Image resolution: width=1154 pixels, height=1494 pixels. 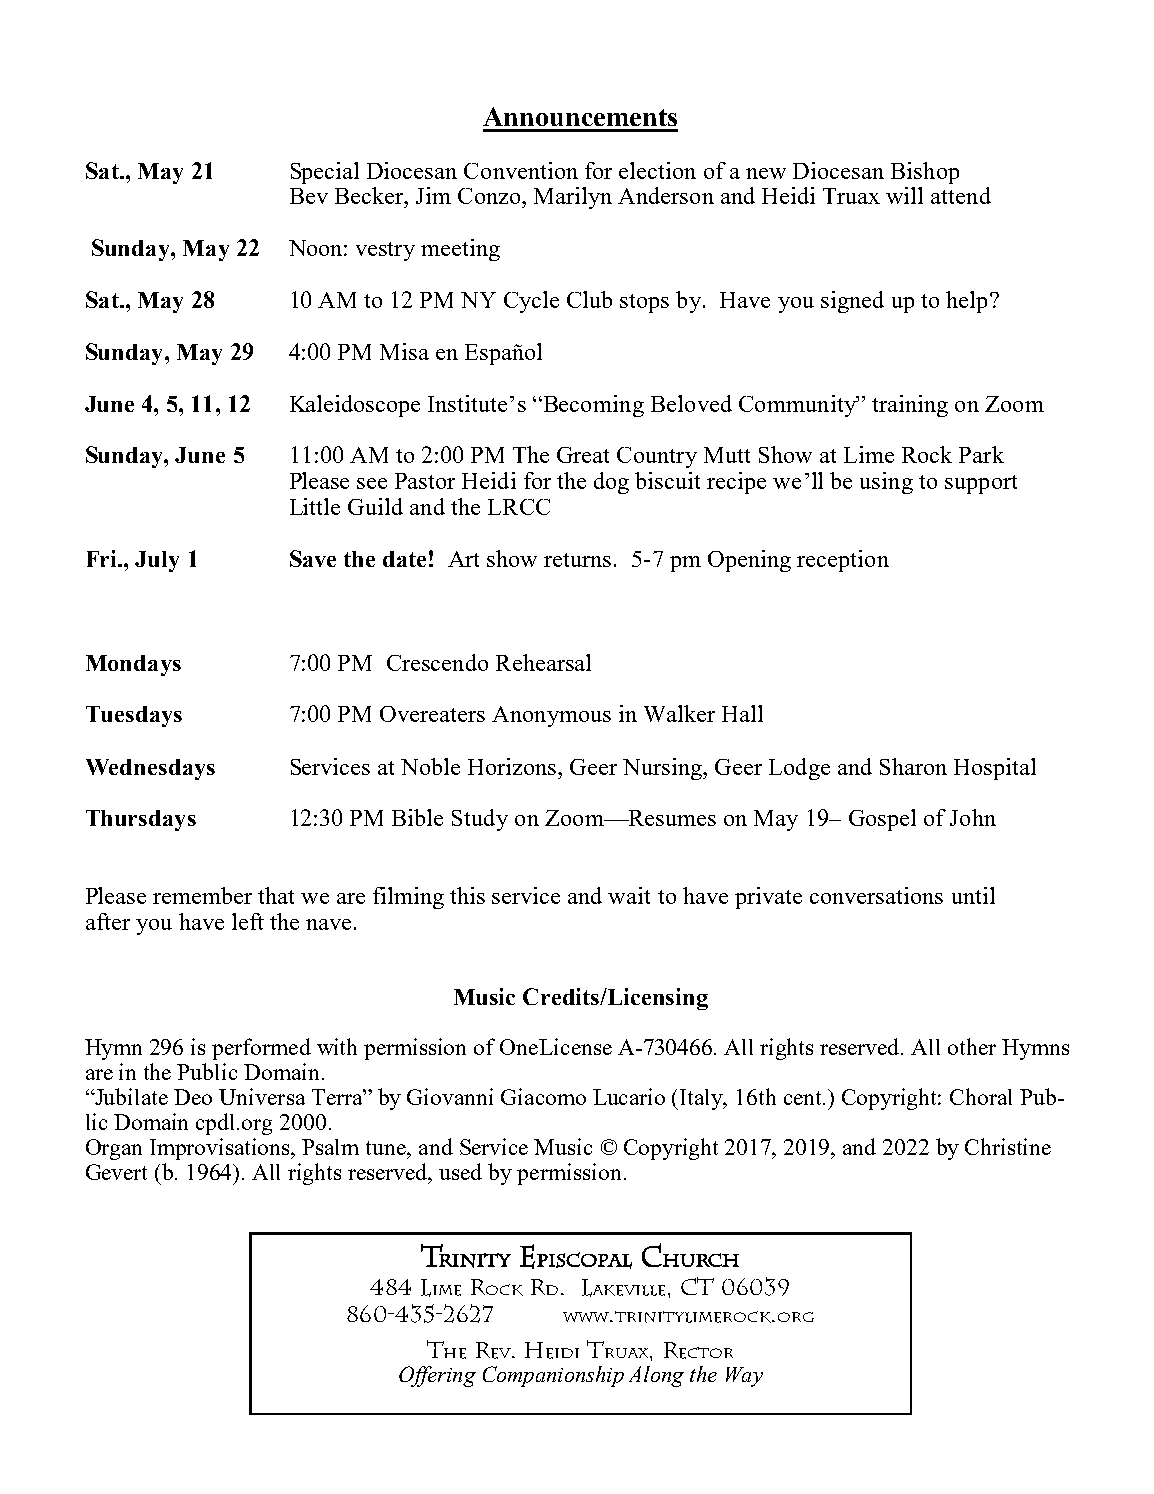 What do you see at coordinates (309, 196) in the screenshot?
I see `Bev` at bounding box center [309, 196].
